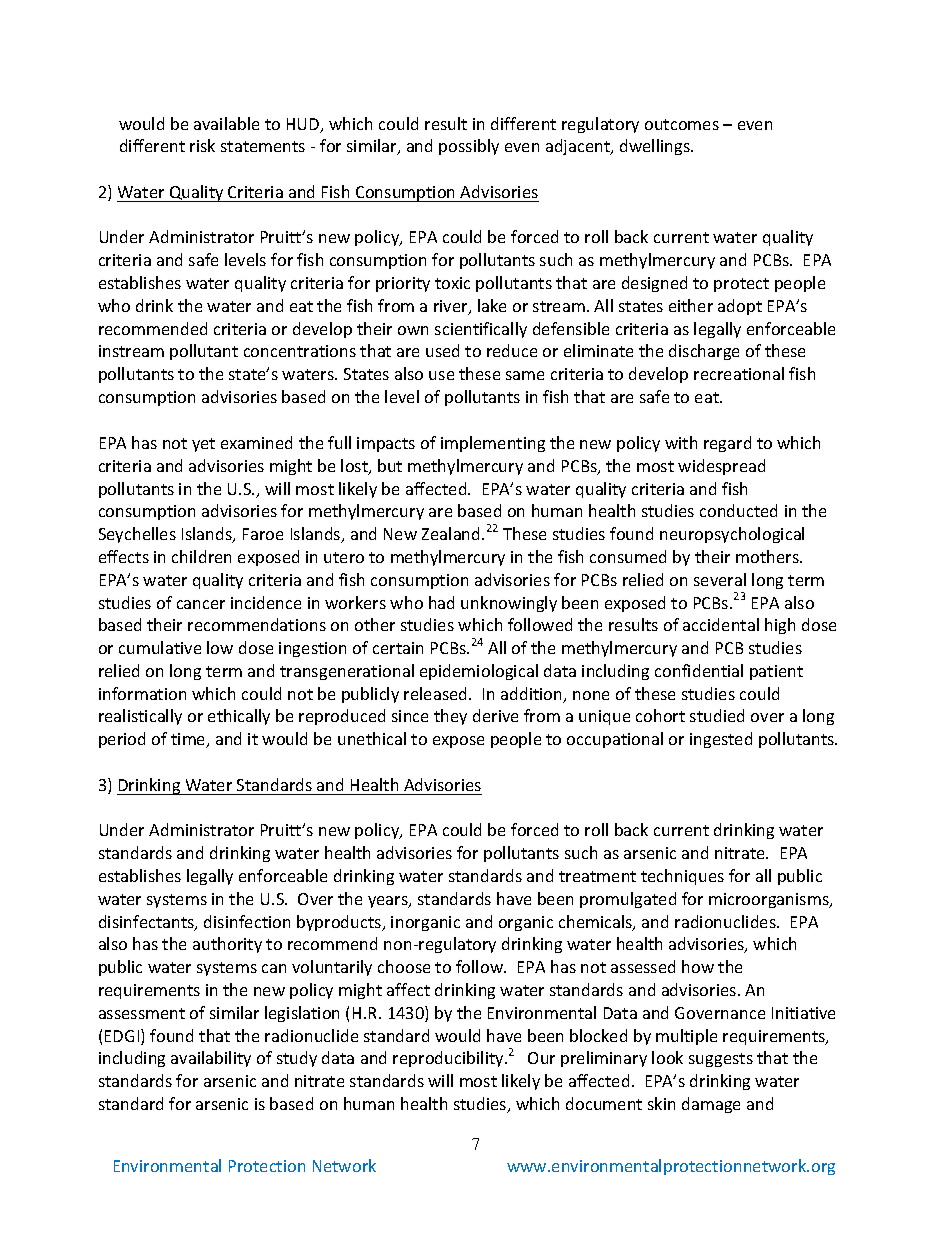 The image size is (952, 1233). What do you see at coordinates (717, 715) in the screenshot?
I see `studied` at bounding box center [717, 715].
